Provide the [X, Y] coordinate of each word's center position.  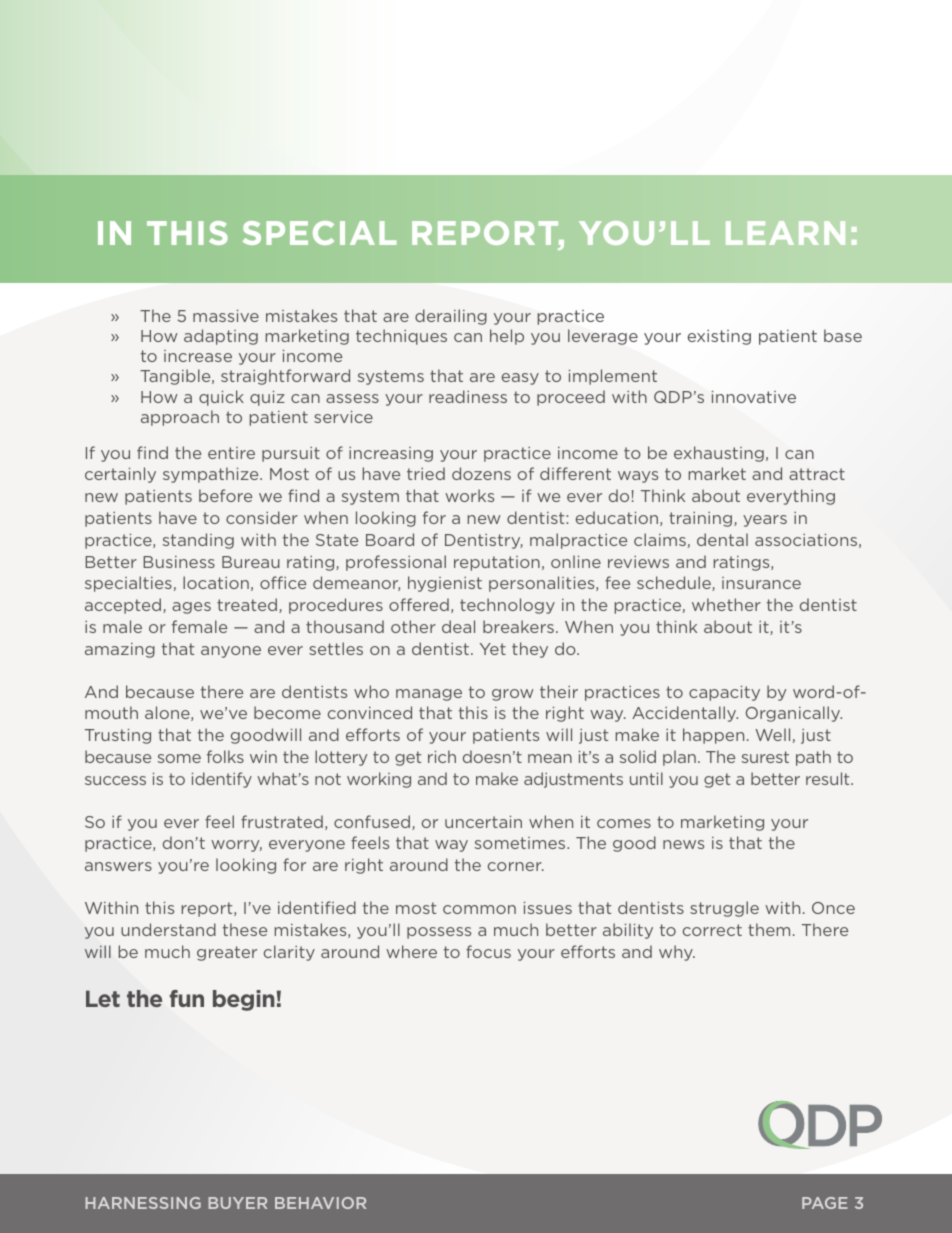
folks [225, 756]
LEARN [785, 233]
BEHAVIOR [320, 1203]
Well [772, 734]
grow [513, 695]
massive [226, 316]
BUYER [237, 1203]
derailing [451, 317]
